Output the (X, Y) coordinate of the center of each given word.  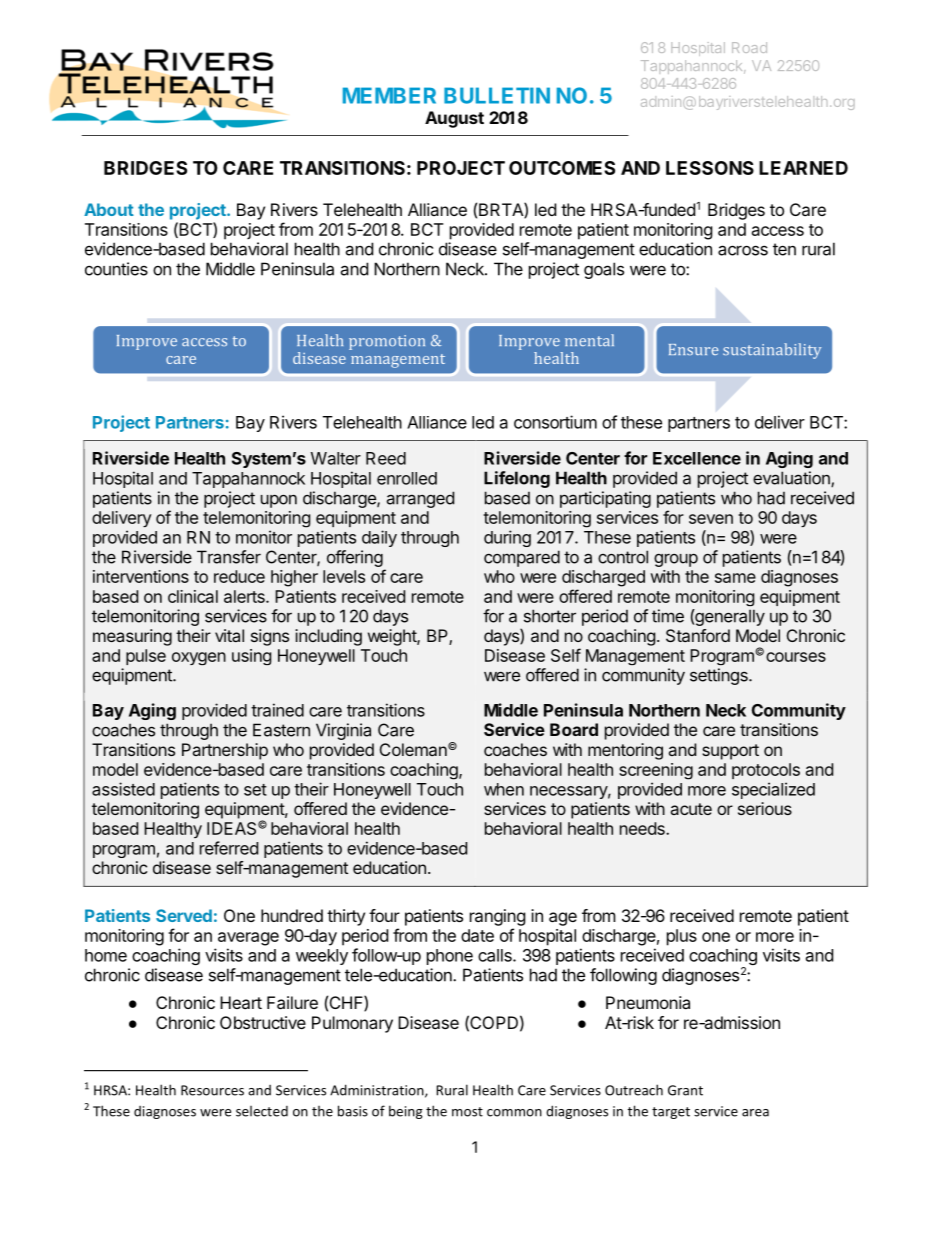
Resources (212, 1090)
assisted (123, 789)
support (730, 752)
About (109, 209)
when (504, 789)
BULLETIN (497, 95)
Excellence (697, 458)
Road (749, 47)
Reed (386, 458)
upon (279, 501)
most (467, 1112)
